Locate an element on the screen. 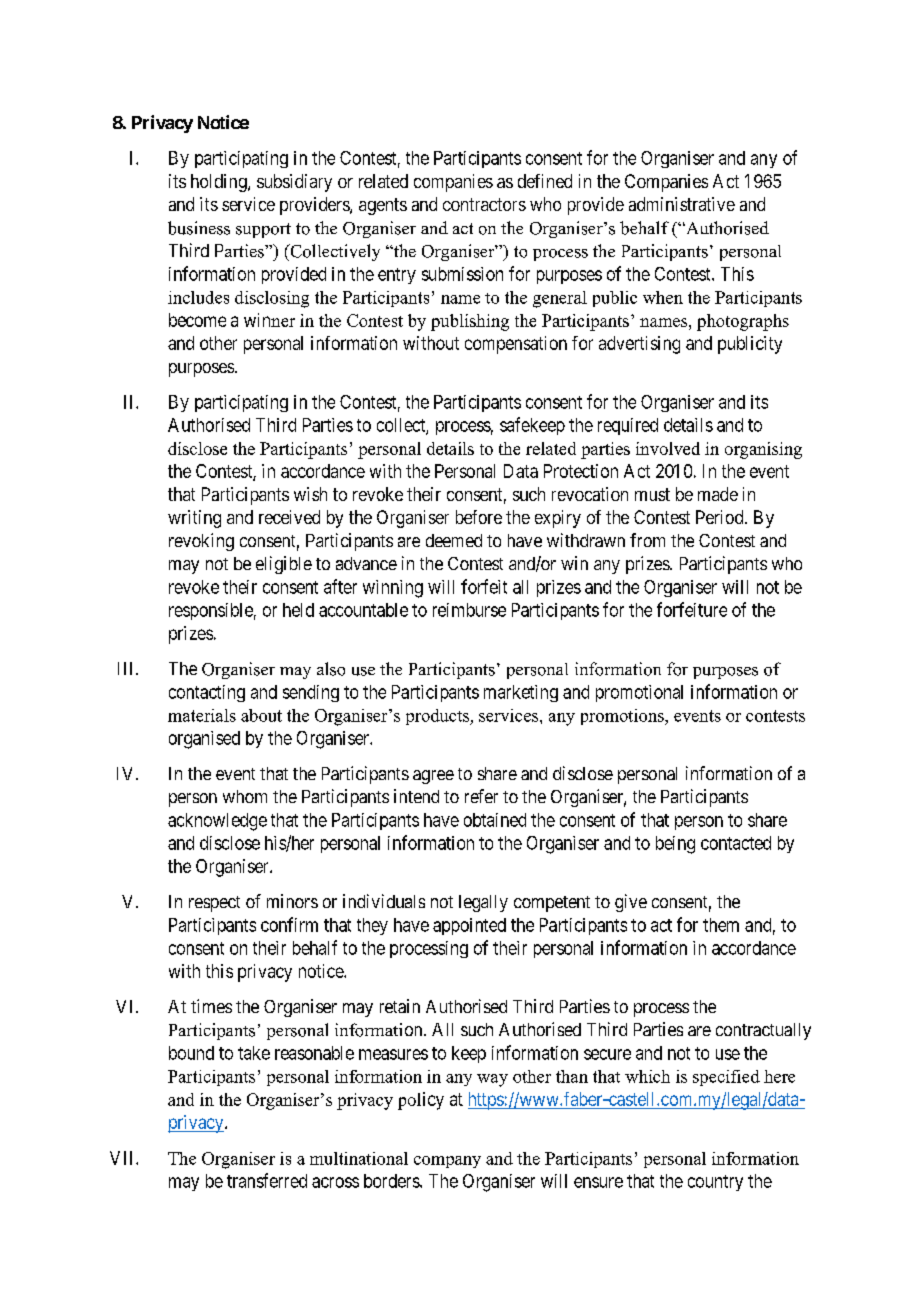  transferred is located at coordinates (267, 1180).
